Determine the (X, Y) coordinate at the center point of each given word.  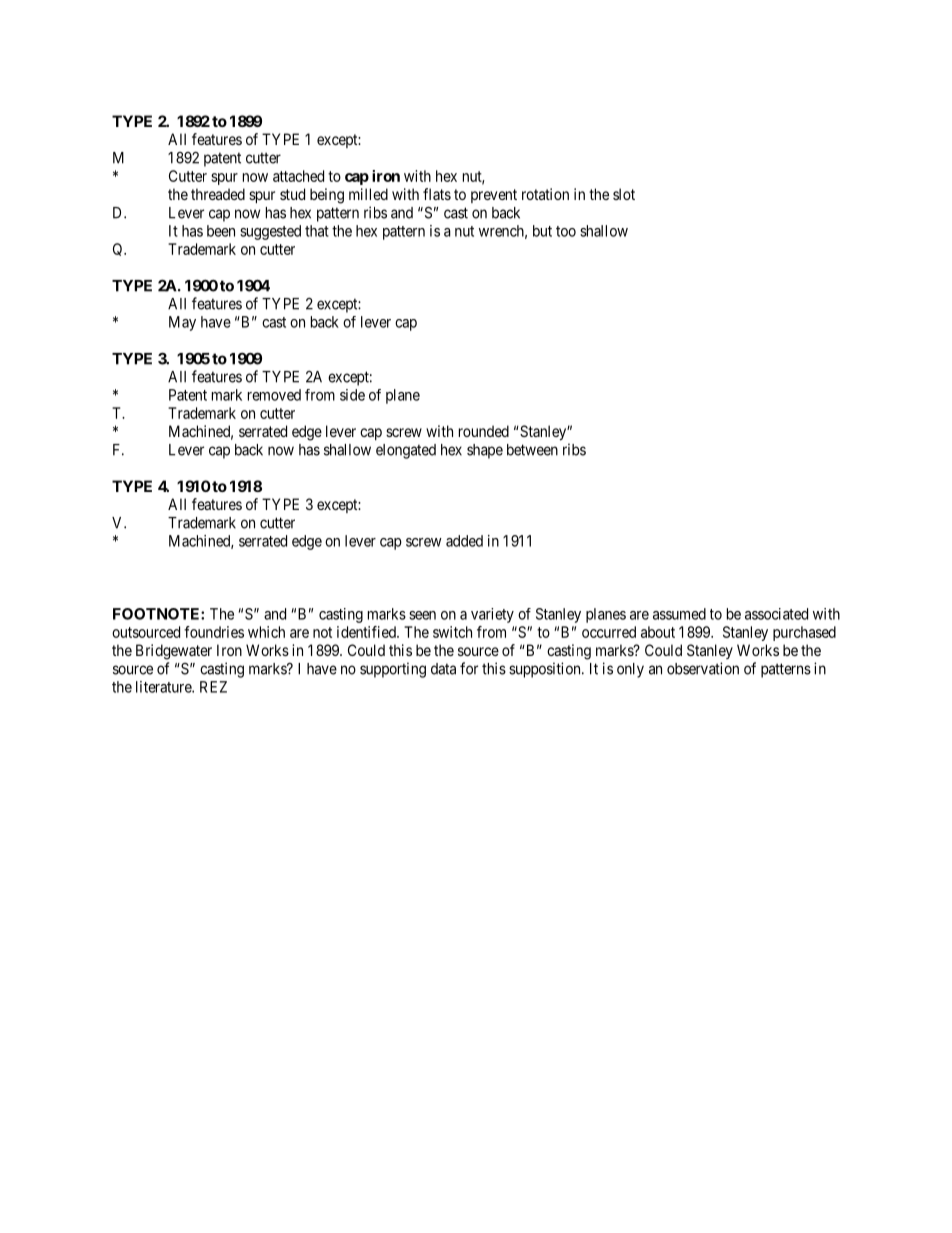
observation (703, 668)
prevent (494, 196)
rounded (484, 431)
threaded (218, 194)
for (469, 668)
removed (274, 395)
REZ (213, 687)
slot (624, 194)
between (532, 450)
